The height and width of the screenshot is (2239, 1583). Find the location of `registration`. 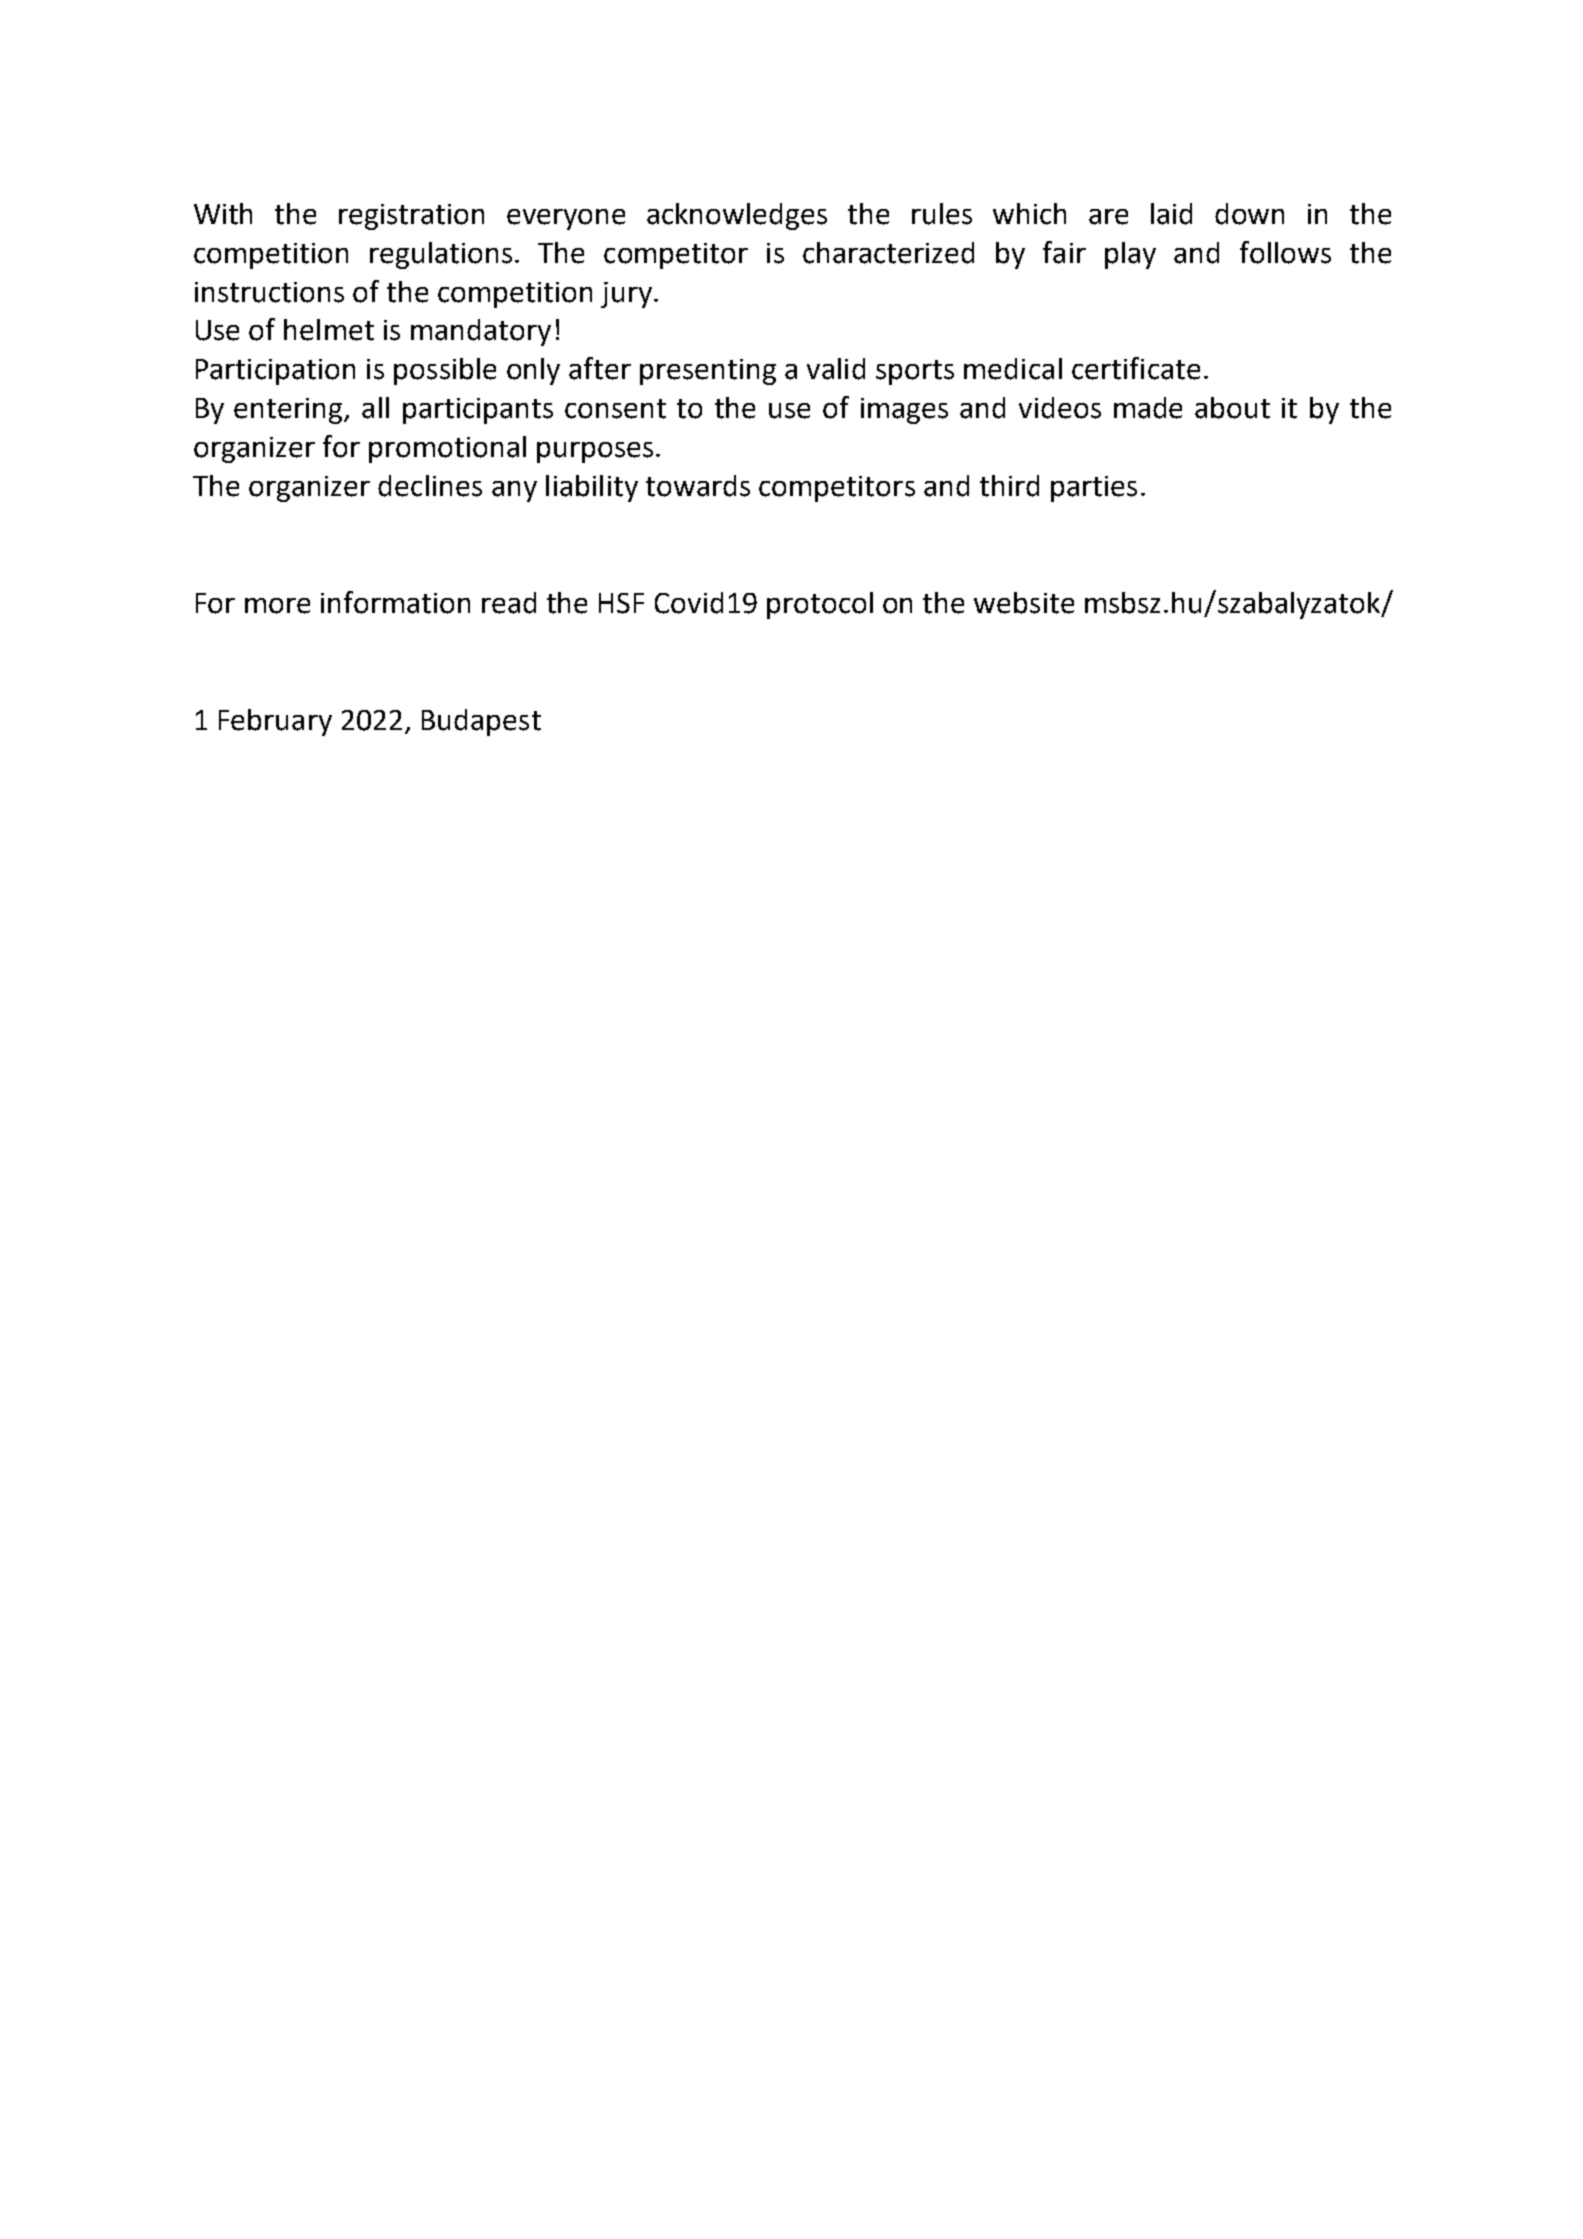

registration is located at coordinates (411, 217).
